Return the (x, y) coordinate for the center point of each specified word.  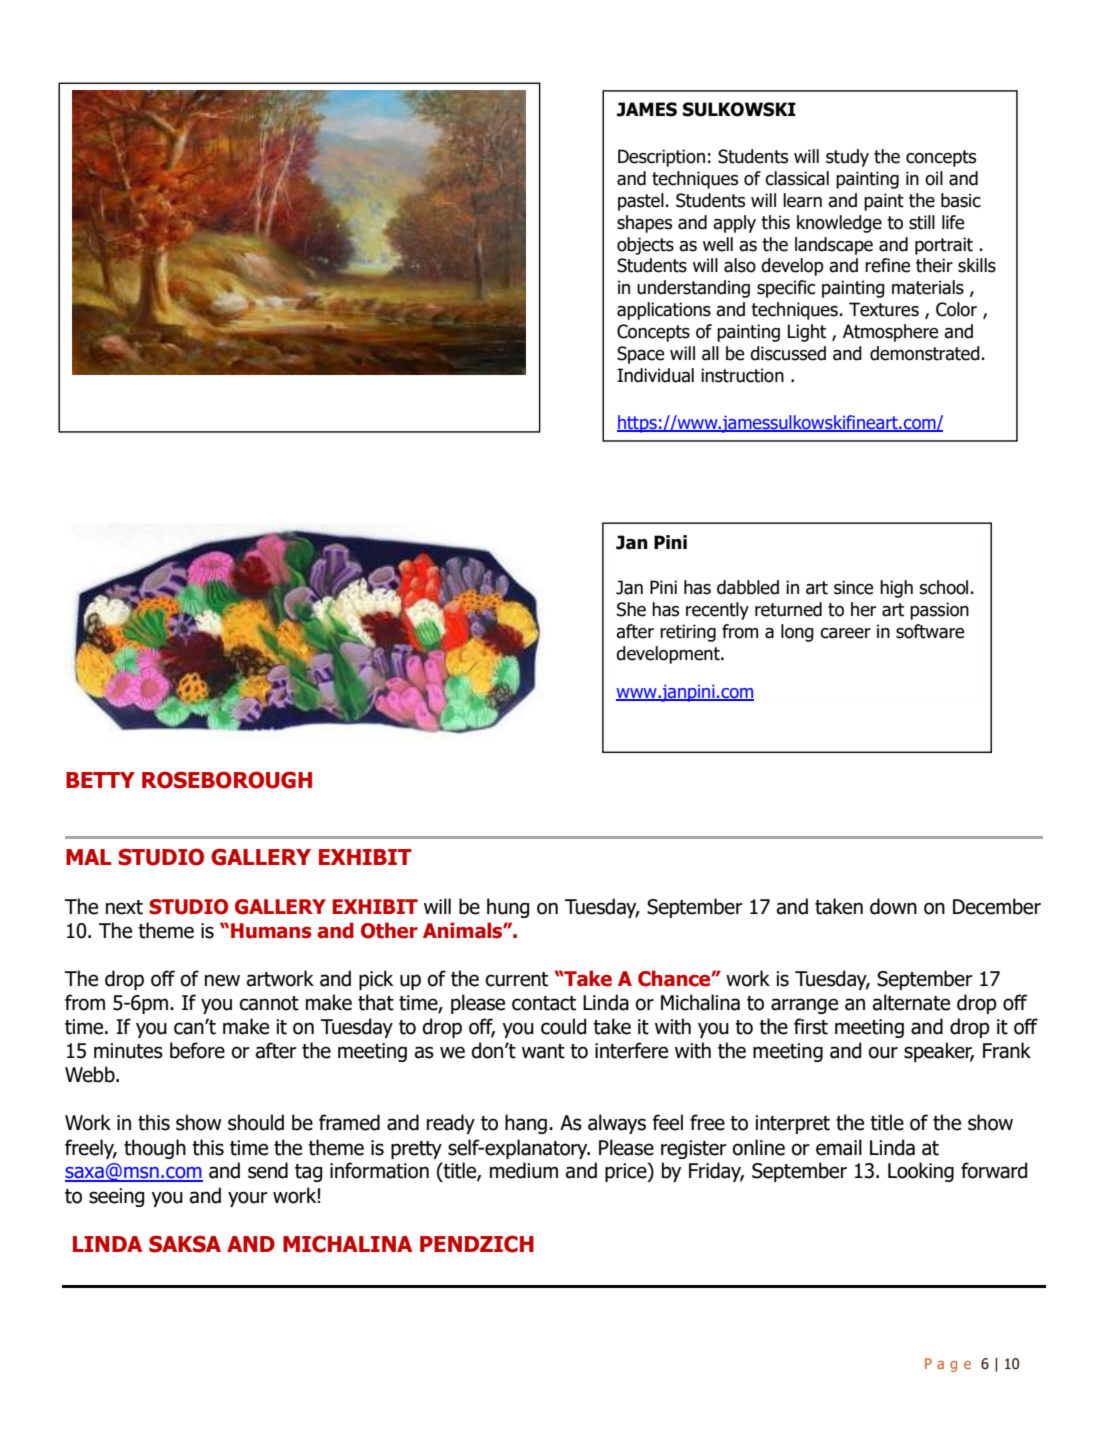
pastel (641, 202)
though (155, 1149)
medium (524, 1170)
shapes (644, 224)
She (631, 609)
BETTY (100, 780)
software (930, 631)
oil (934, 178)
